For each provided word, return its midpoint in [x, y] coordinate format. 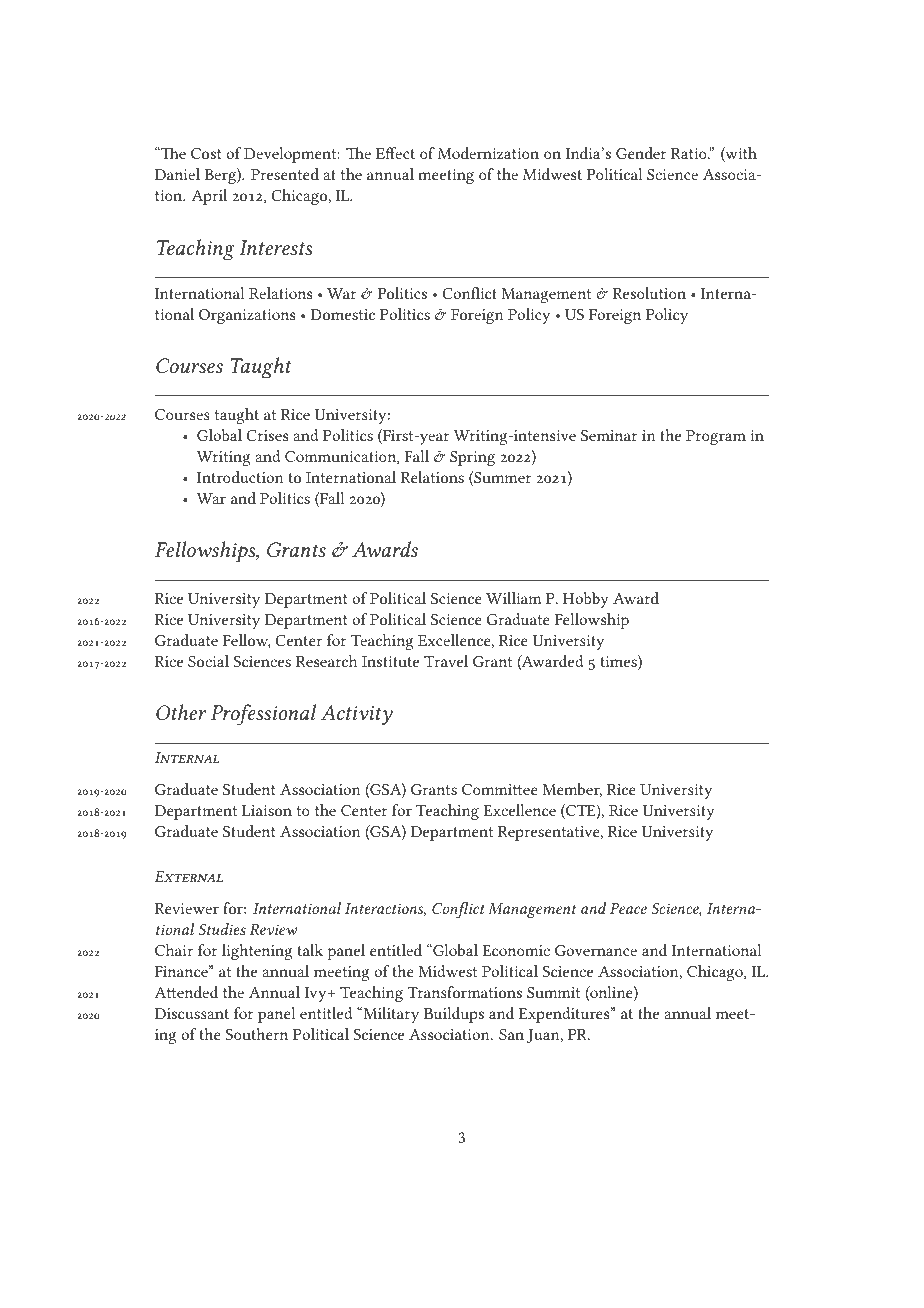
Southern [256, 1034]
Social [208, 661]
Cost [206, 153]
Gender [641, 153]
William [514, 598]
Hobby [586, 600]
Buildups [454, 1015]
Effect [395, 153]
